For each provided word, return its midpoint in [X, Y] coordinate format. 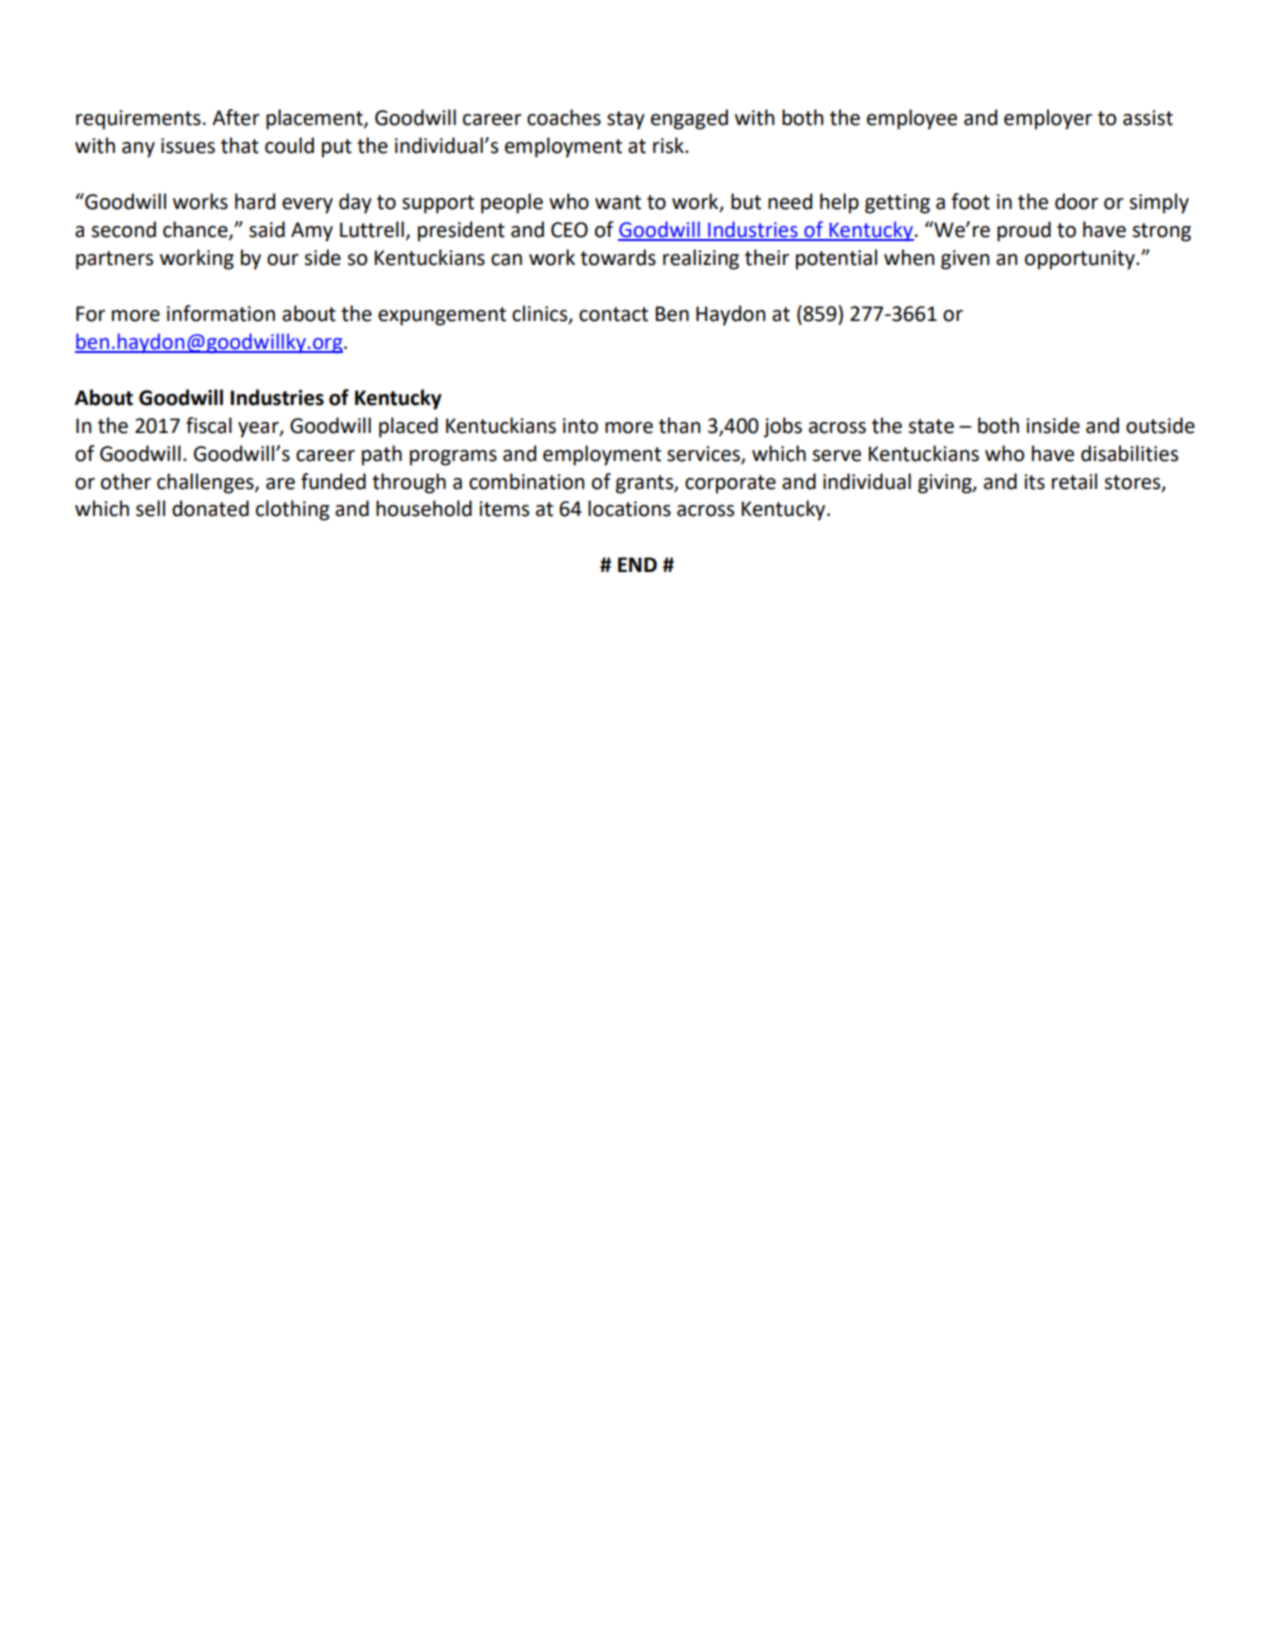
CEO [569, 230]
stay [626, 120]
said [267, 229]
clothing [292, 510]
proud [1024, 231]
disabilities [1129, 453]
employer [1048, 119]
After [236, 117]
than [679, 425]
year [259, 430]
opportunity [1081, 260]
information [221, 313]
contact [613, 314]
